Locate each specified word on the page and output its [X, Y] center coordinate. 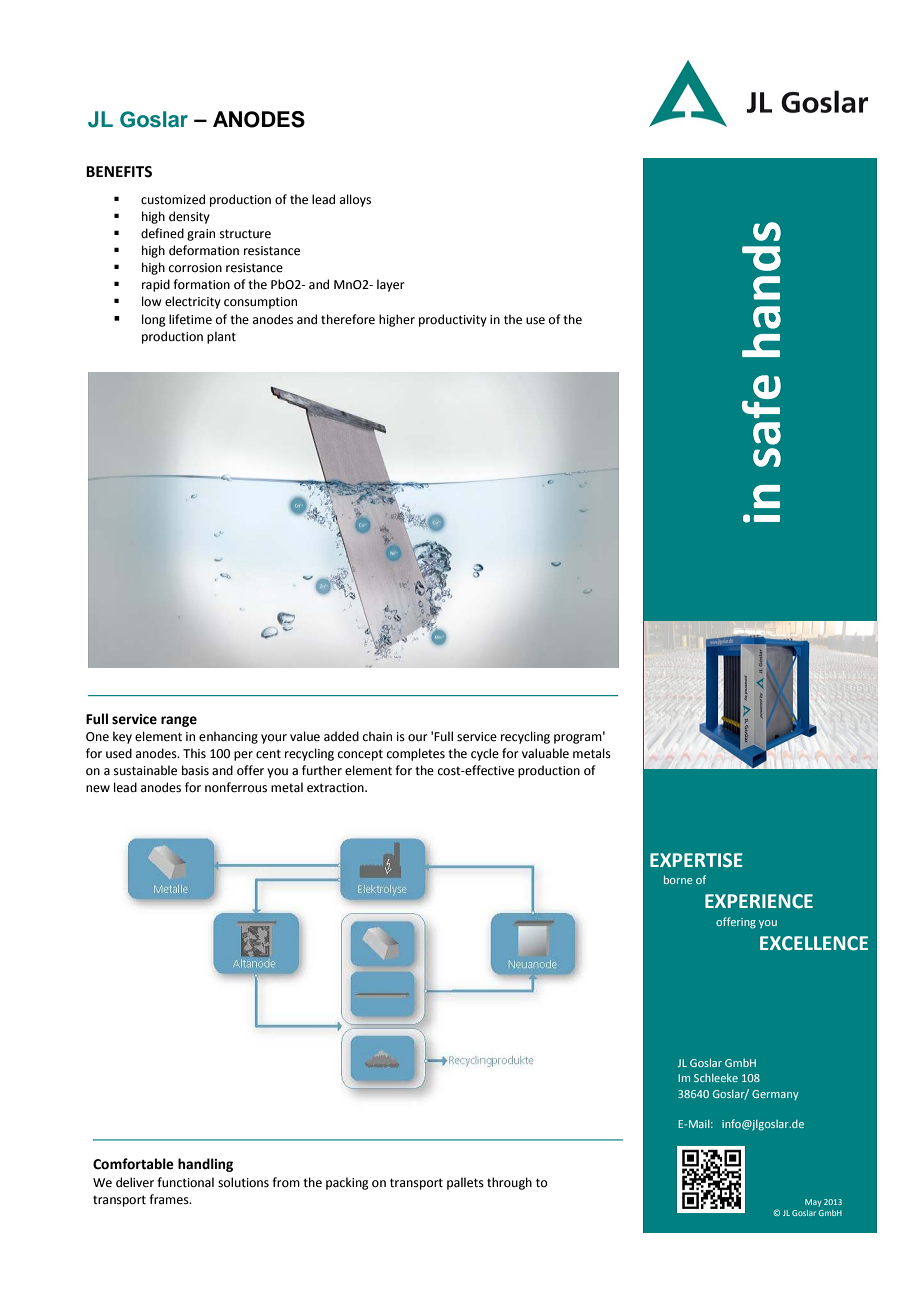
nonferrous [236, 787]
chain [377, 736]
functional [185, 1182]
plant [221, 337]
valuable [545, 753]
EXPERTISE [696, 860]
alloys [355, 200]
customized [173, 199]
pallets [465, 1183]
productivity [453, 320]
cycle [485, 754]
